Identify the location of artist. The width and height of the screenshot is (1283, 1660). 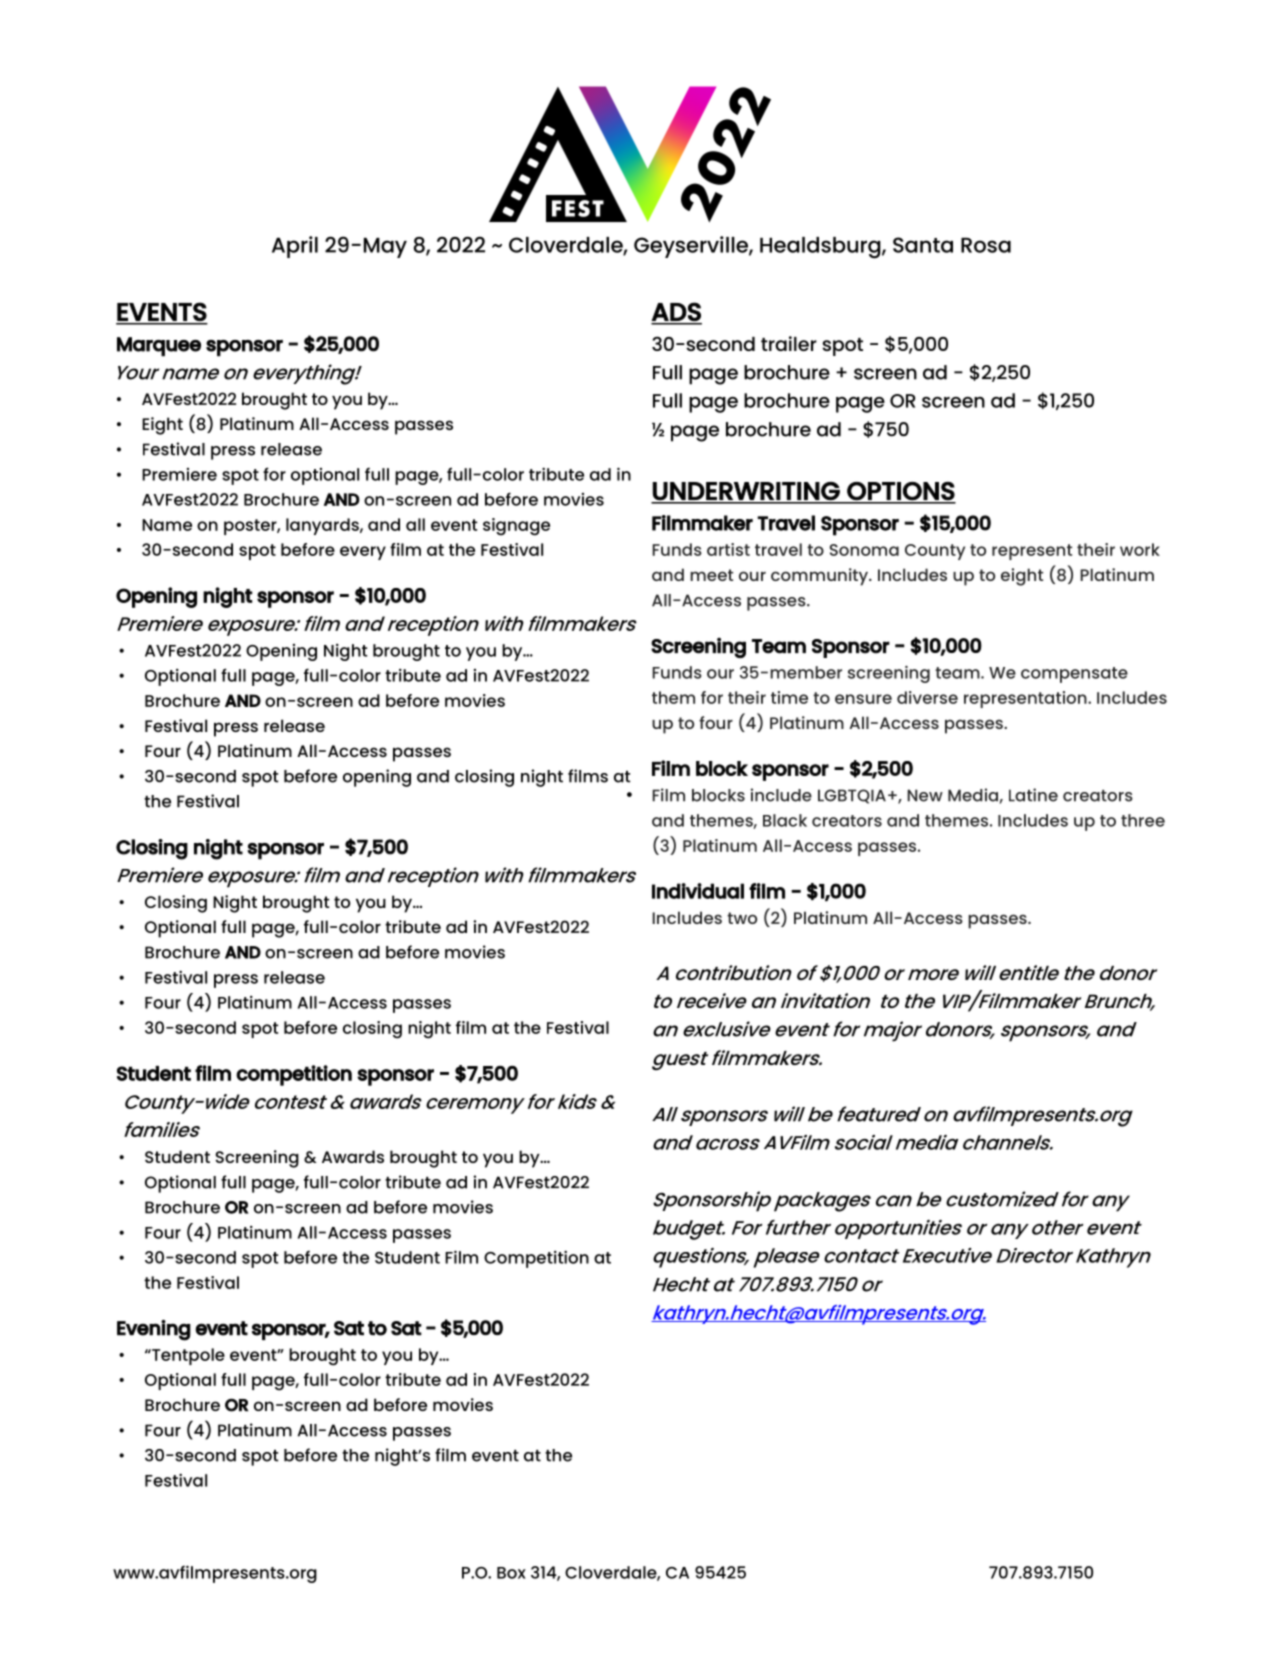
(728, 549).
